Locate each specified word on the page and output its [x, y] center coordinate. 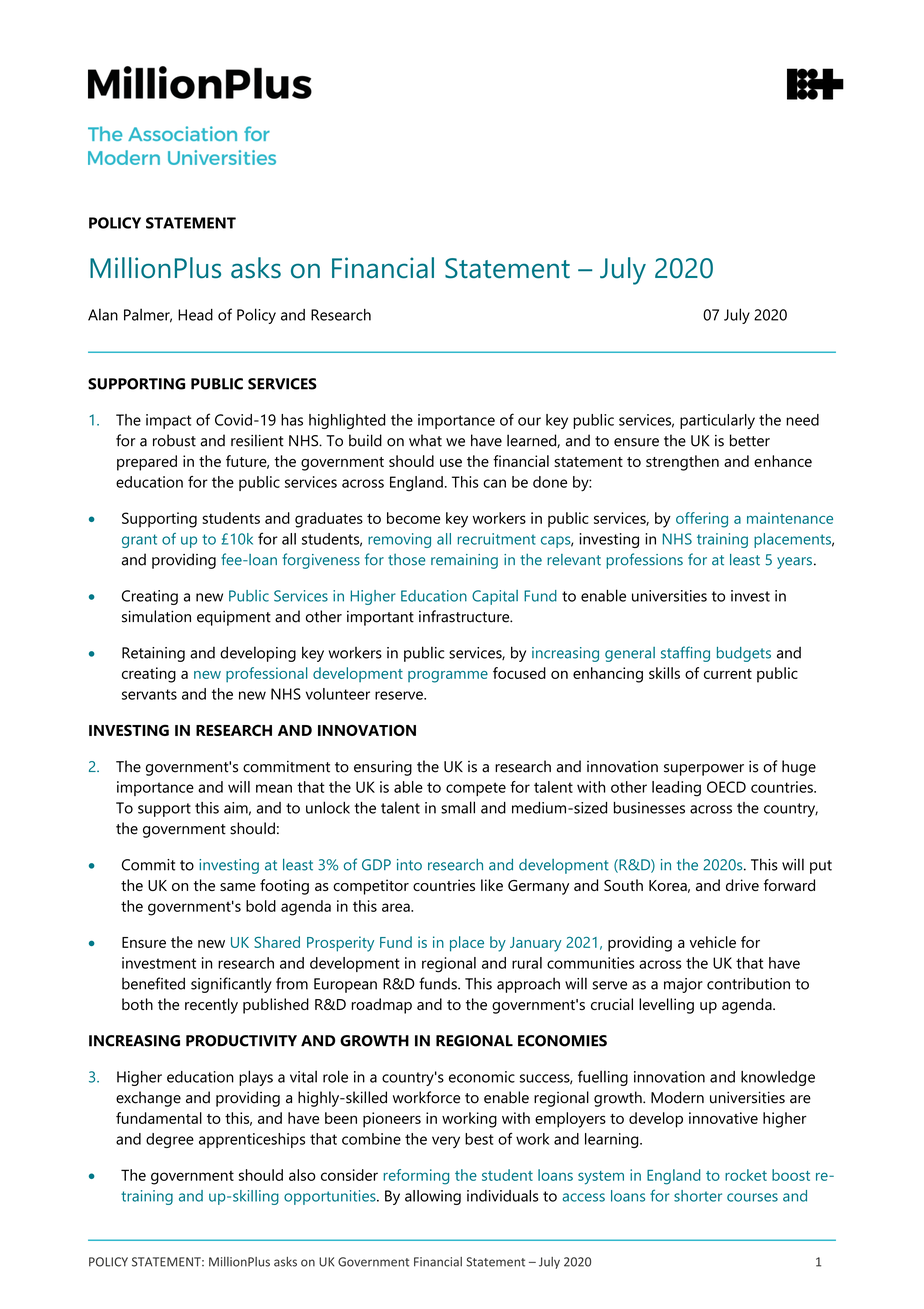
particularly [717, 421]
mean [274, 788]
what [425, 440]
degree [170, 1140]
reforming [416, 1177]
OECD [726, 787]
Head [195, 315]
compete [476, 789]
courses [752, 1197]
